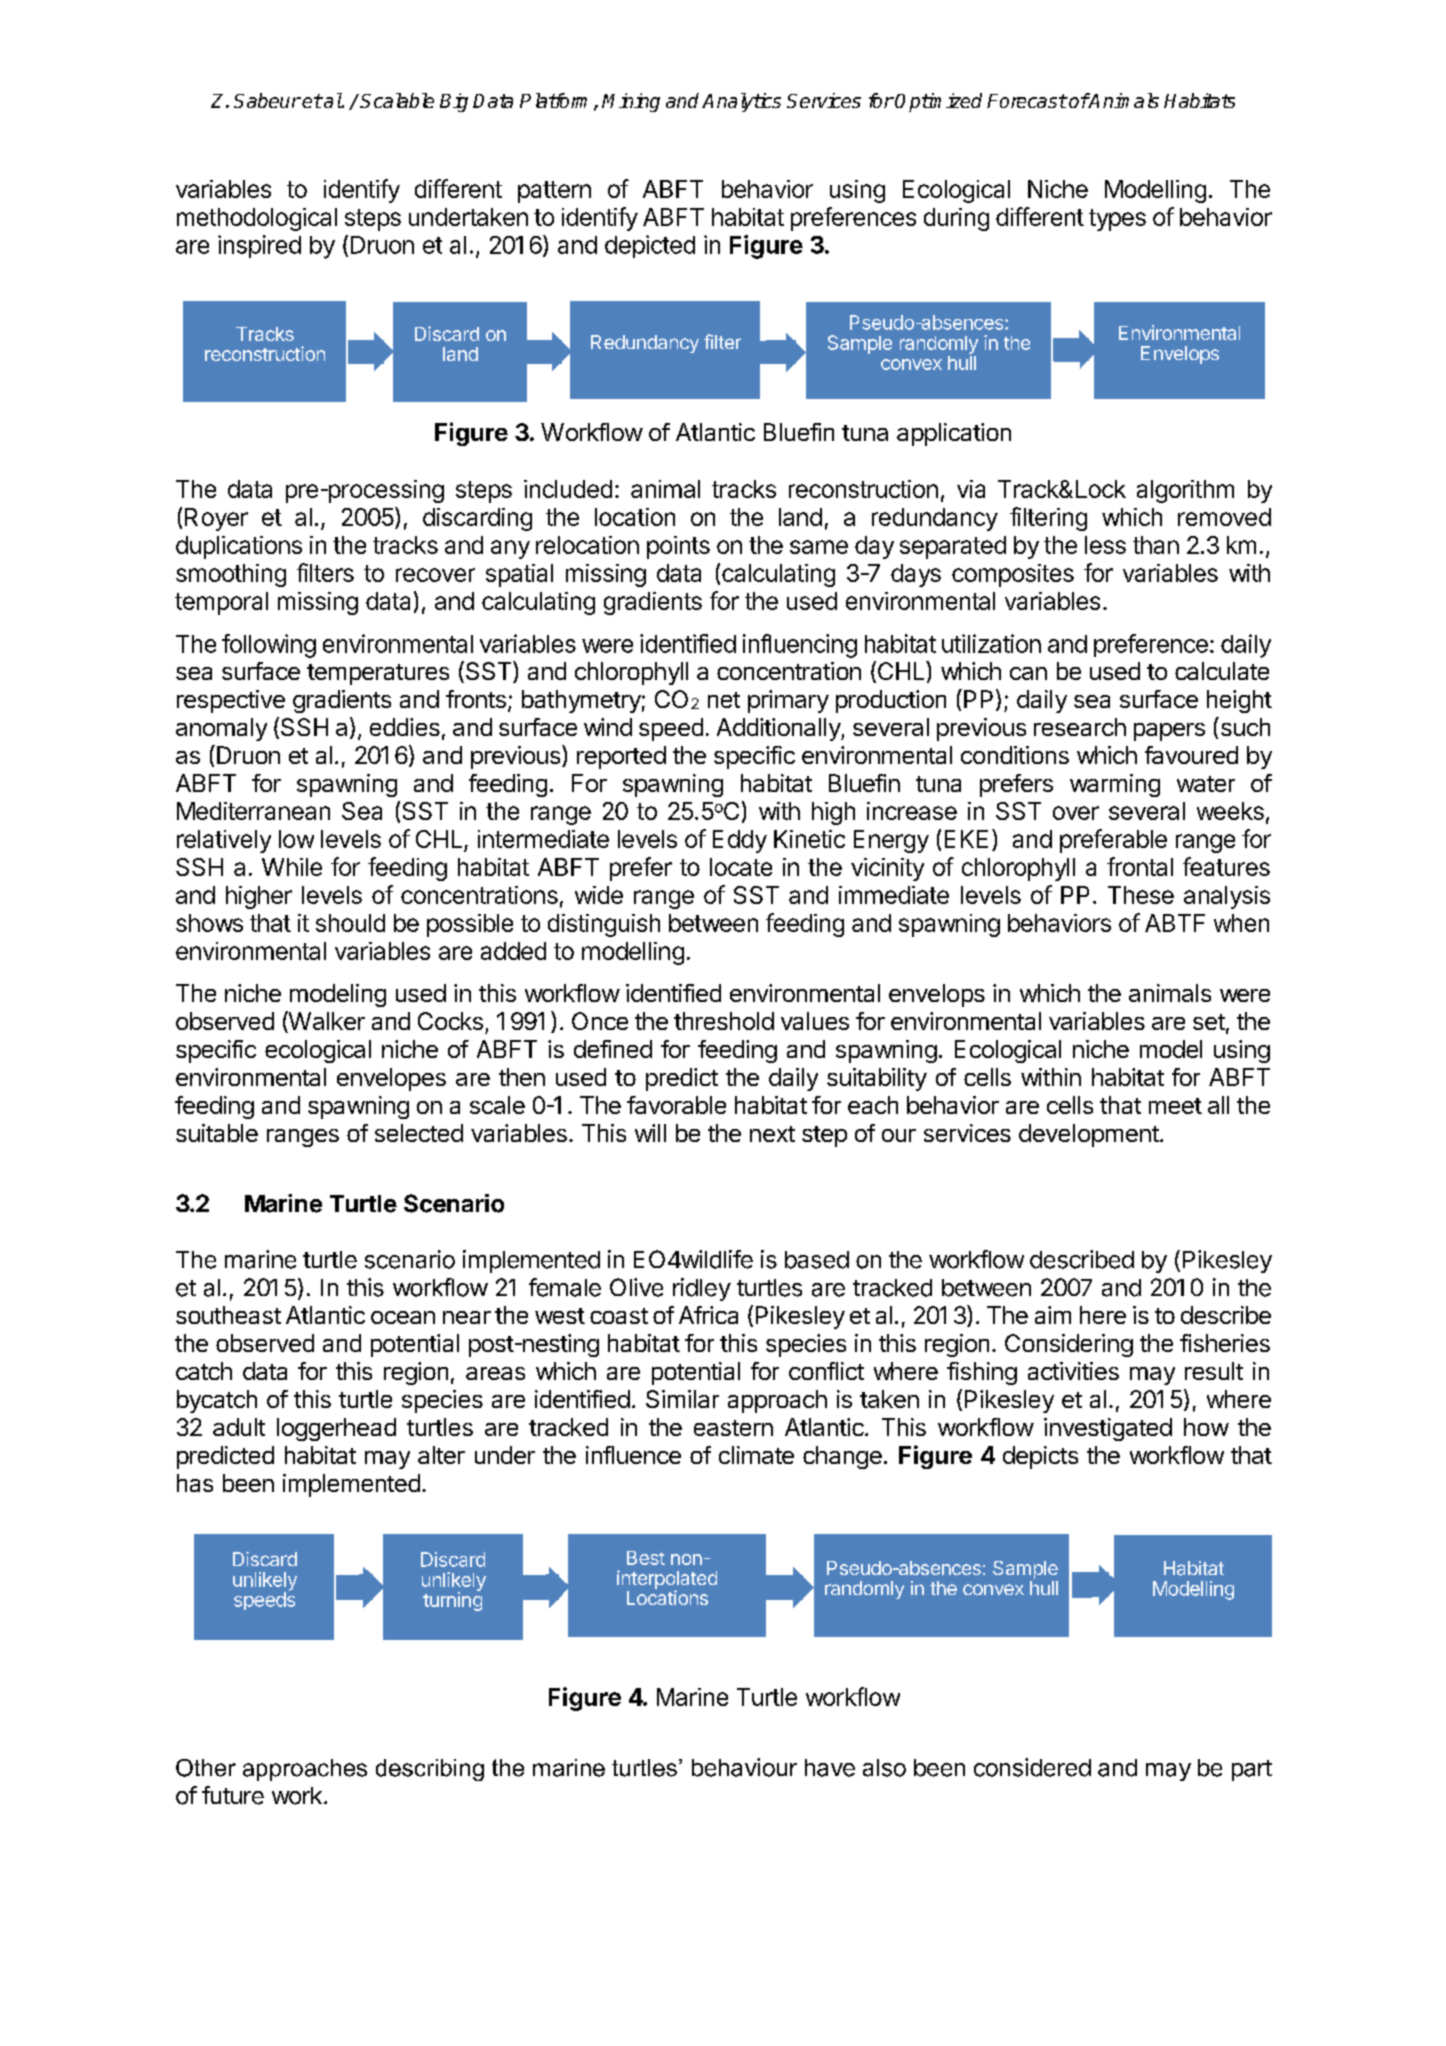 This screenshot has width=1446, height=2046. Describe the element at coordinates (724, 1021) in the screenshot. I see `threshold` at that location.
